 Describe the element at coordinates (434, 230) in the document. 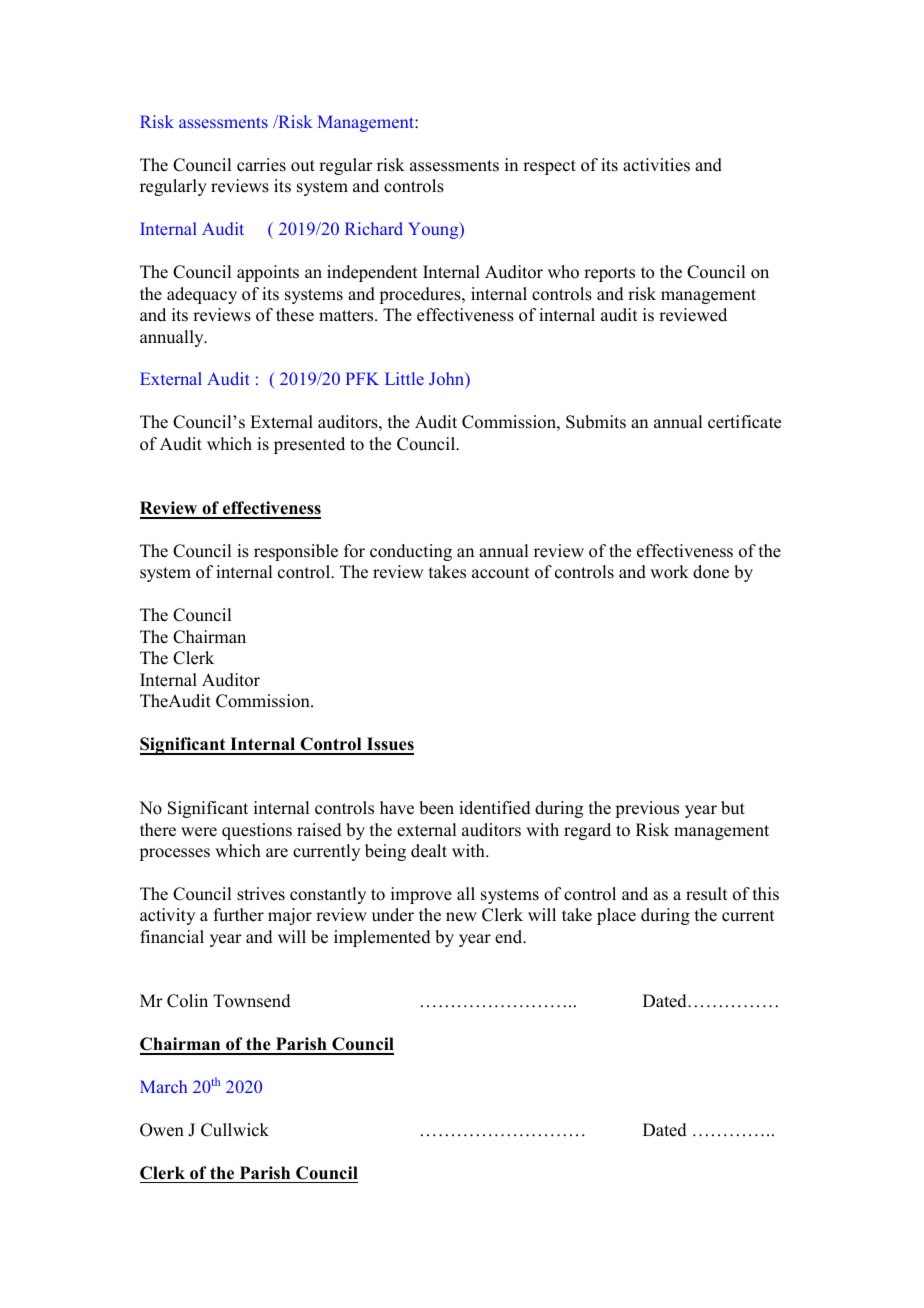

I see `Young` at that location.
